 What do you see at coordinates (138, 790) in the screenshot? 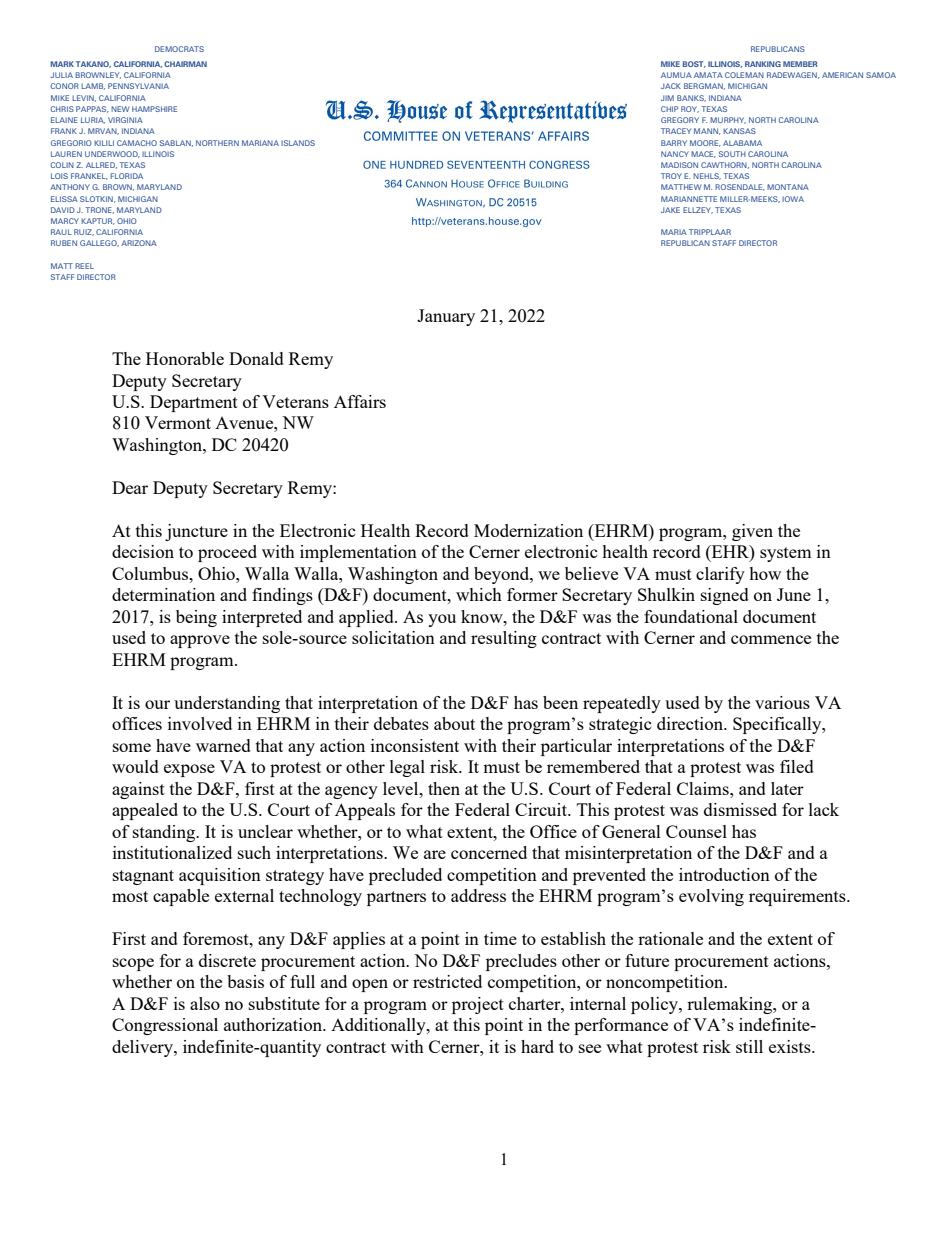
I see `against` at bounding box center [138, 790].
